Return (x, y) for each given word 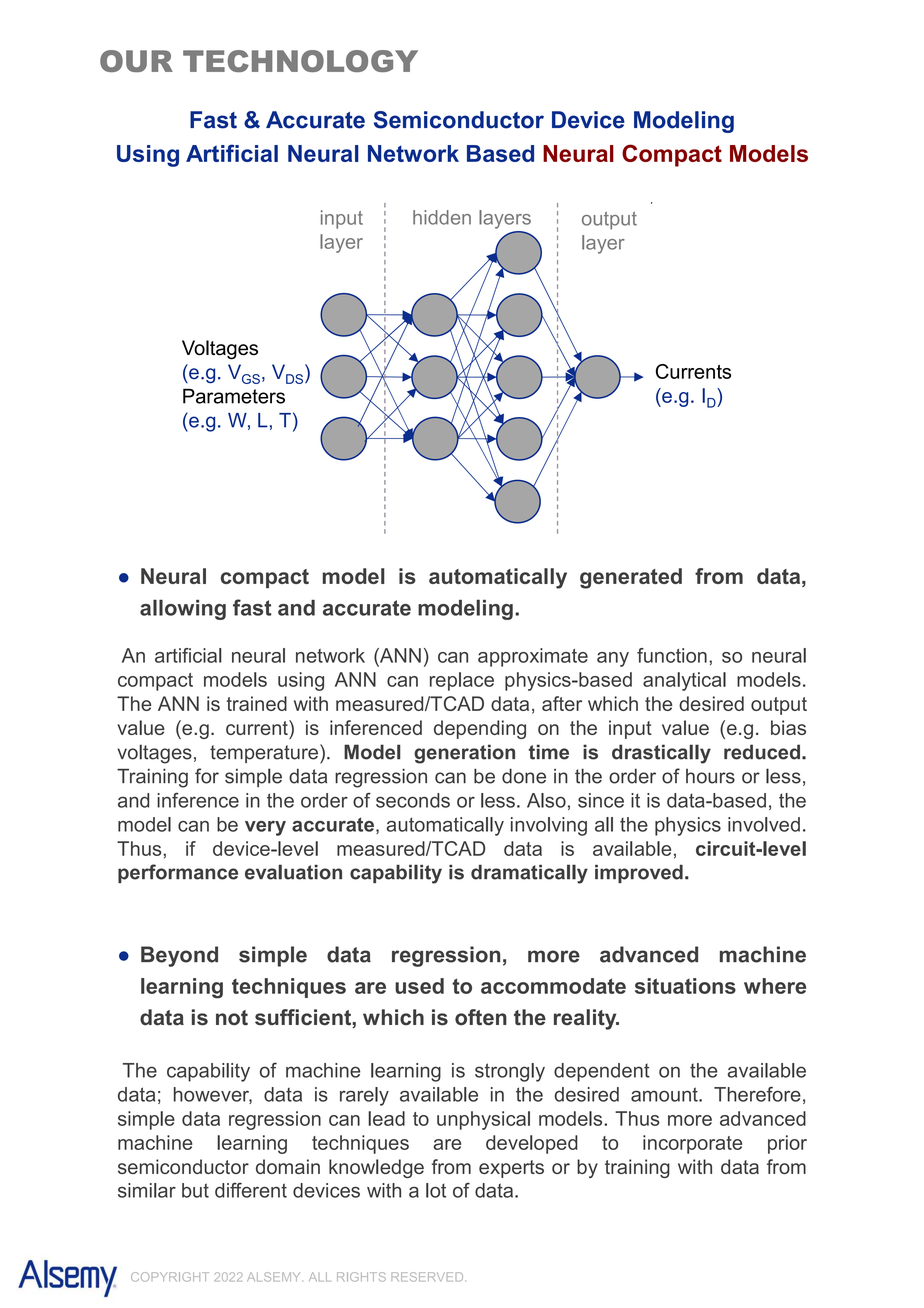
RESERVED (428, 1277)
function (672, 655)
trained (257, 703)
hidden (442, 217)
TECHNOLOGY (300, 61)
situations (685, 986)
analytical (684, 681)
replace (462, 681)
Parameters (234, 396)
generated (631, 578)
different (251, 1190)
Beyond (179, 956)
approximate (533, 657)
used (419, 986)
